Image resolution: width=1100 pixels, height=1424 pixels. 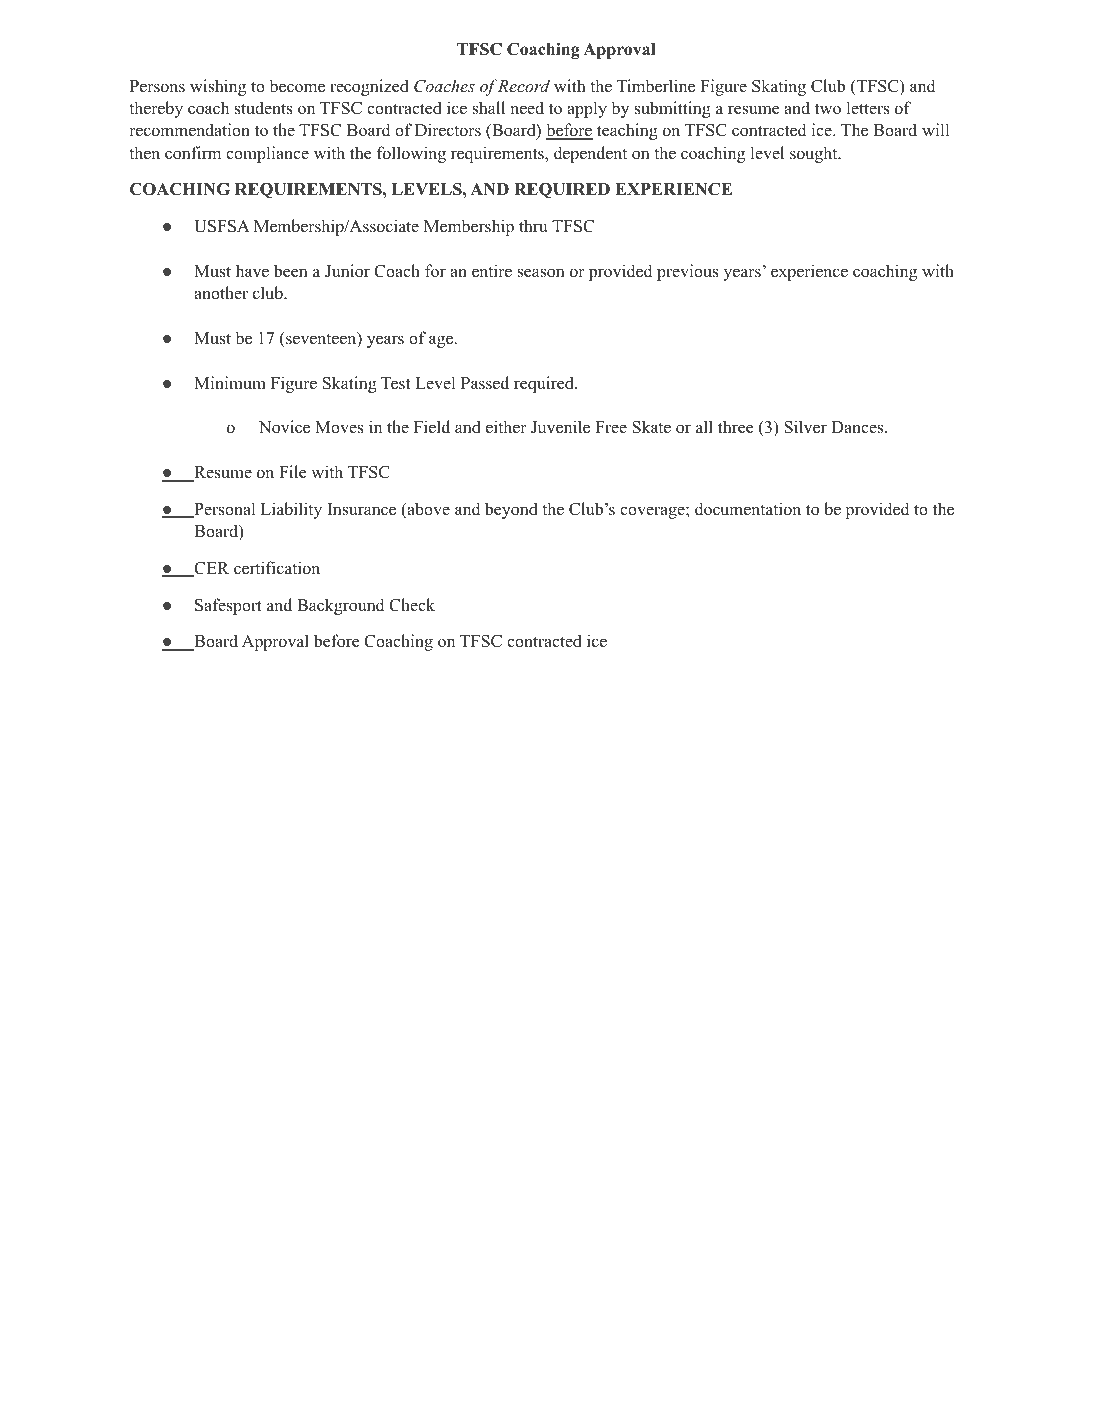 What do you see at coordinates (485, 383) in the screenshot?
I see `Passed` at bounding box center [485, 383].
